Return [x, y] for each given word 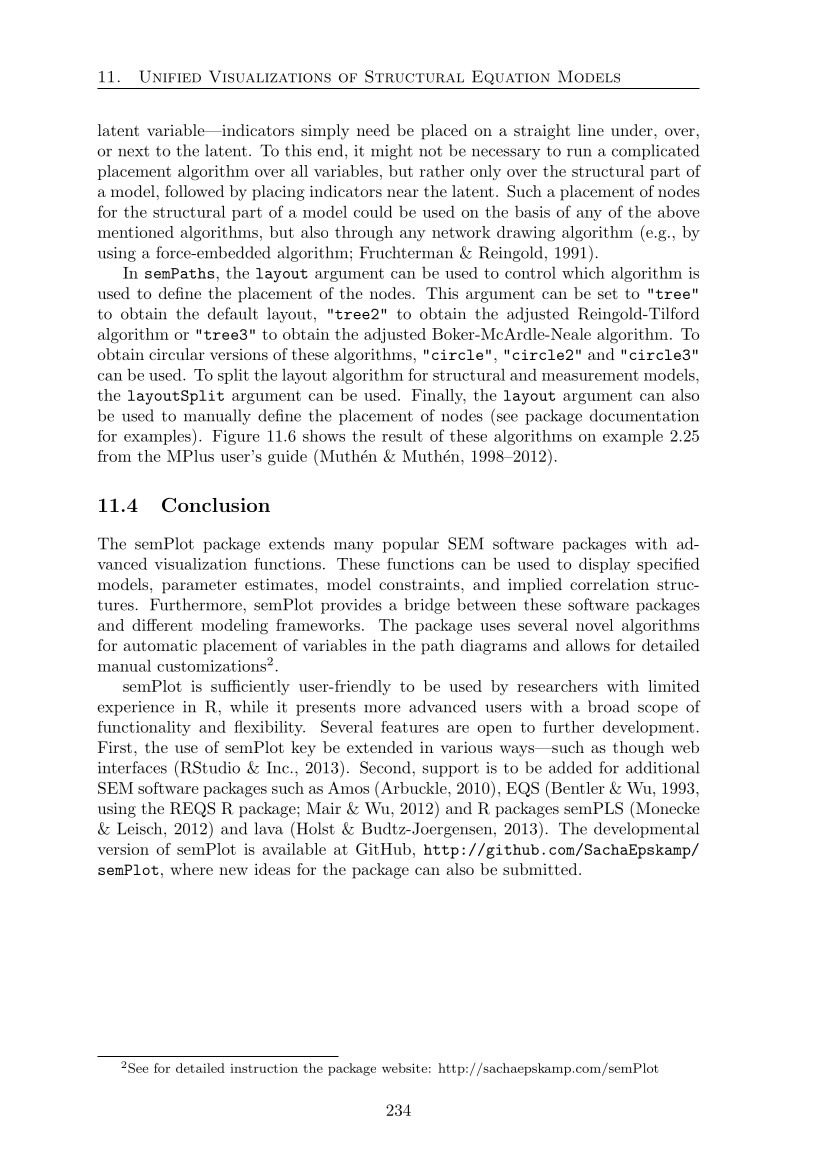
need [373, 130]
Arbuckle [415, 788]
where [191, 869]
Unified [170, 76]
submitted [541, 869]
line [591, 130]
